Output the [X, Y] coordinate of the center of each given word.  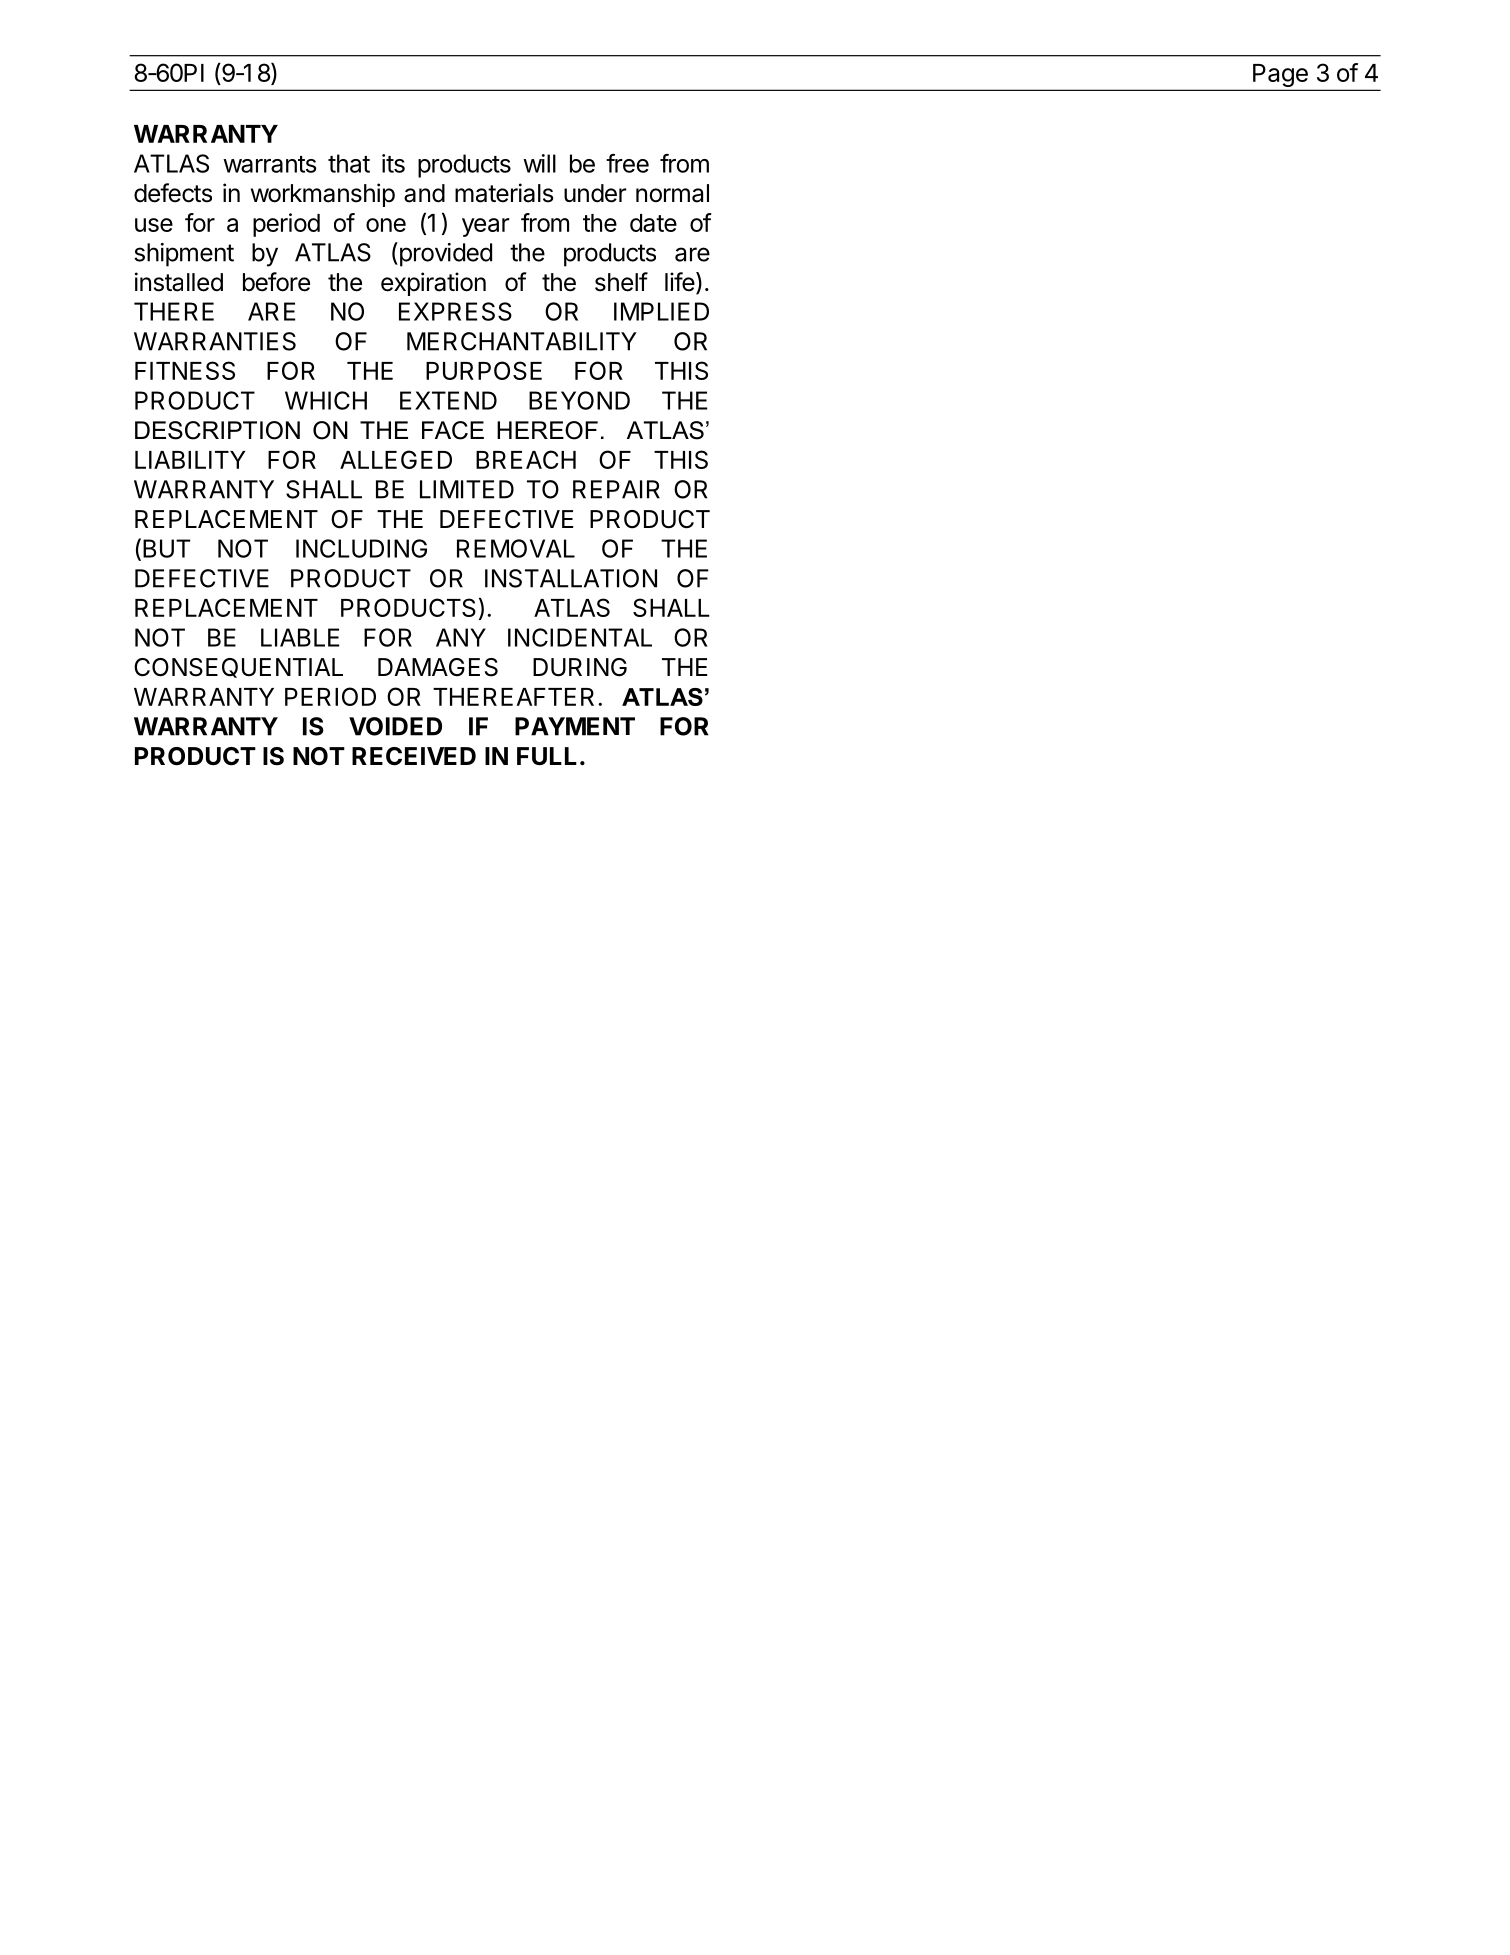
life [680, 282]
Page [1280, 77]
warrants [270, 164]
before [276, 282]
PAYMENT [575, 726]
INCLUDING [361, 548]
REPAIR [616, 489]
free [627, 163]
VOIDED [395, 726]
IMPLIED [661, 311]
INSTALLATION [571, 578]
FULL [547, 756]
